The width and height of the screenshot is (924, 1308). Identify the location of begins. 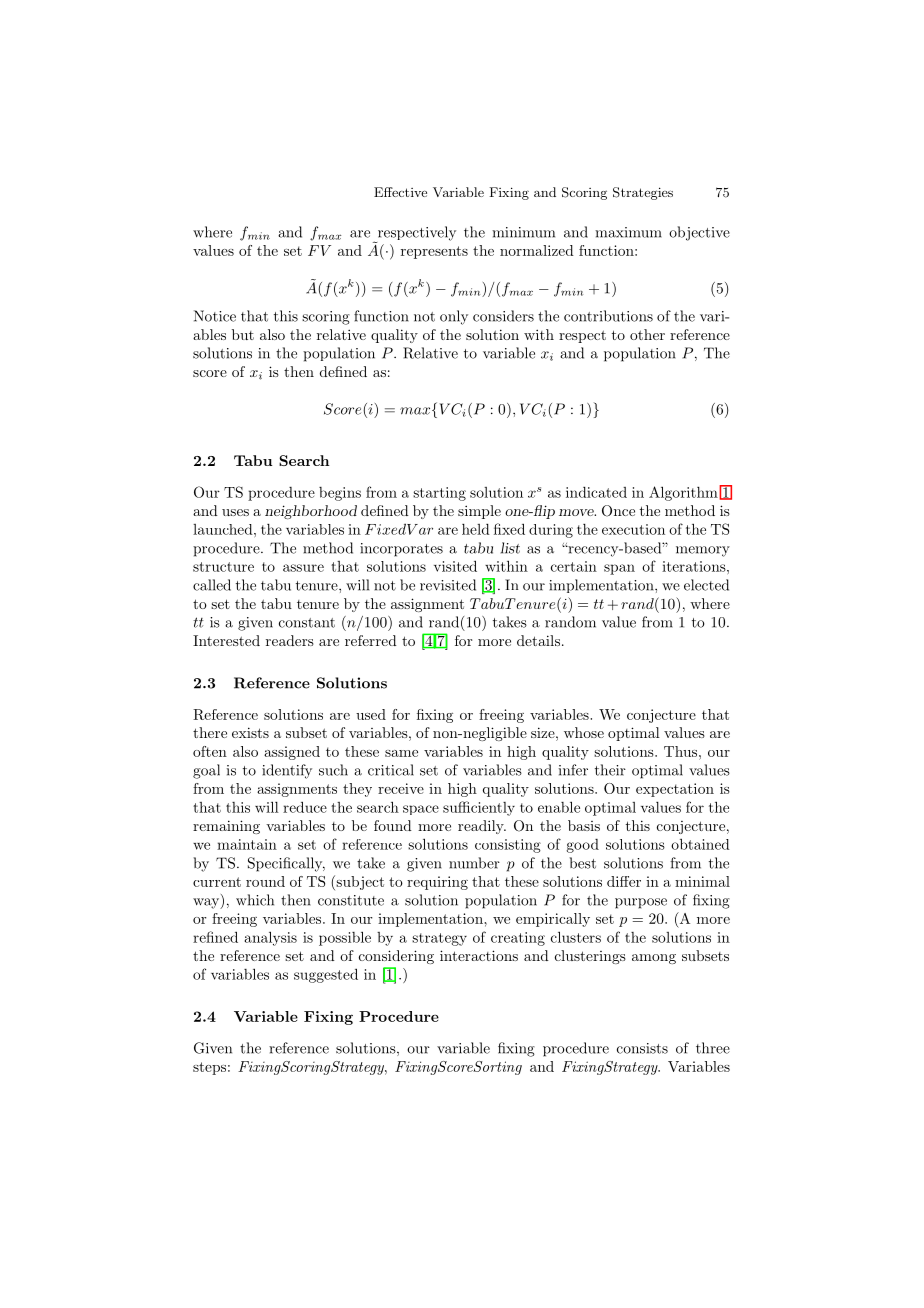
(340, 494).
